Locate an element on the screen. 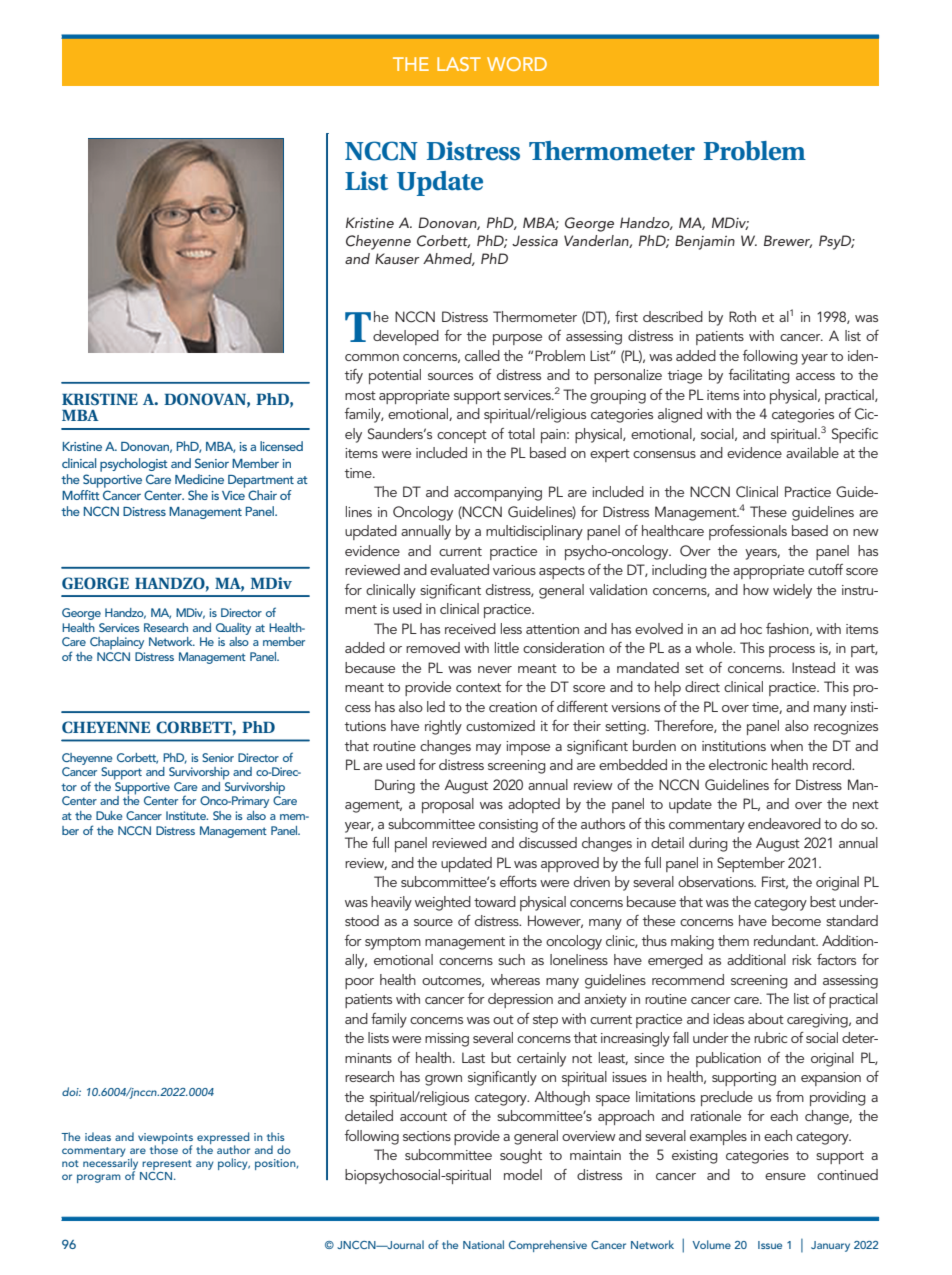 This screenshot has height=1275, width=952. hoc is located at coordinates (751, 628).
